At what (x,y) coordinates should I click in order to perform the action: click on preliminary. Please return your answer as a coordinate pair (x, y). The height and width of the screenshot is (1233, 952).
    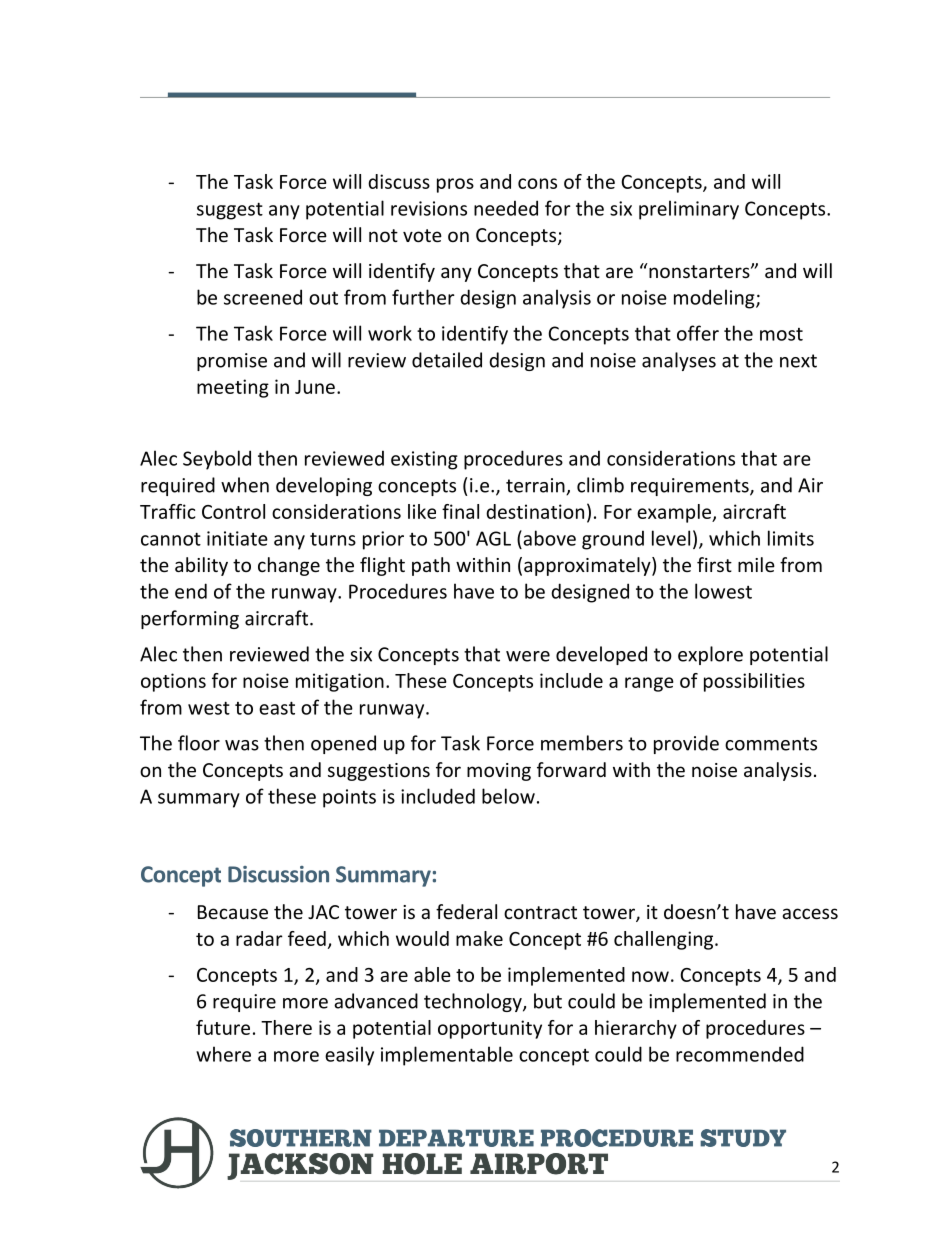
    Looking at the image, I should click on (689, 210).
